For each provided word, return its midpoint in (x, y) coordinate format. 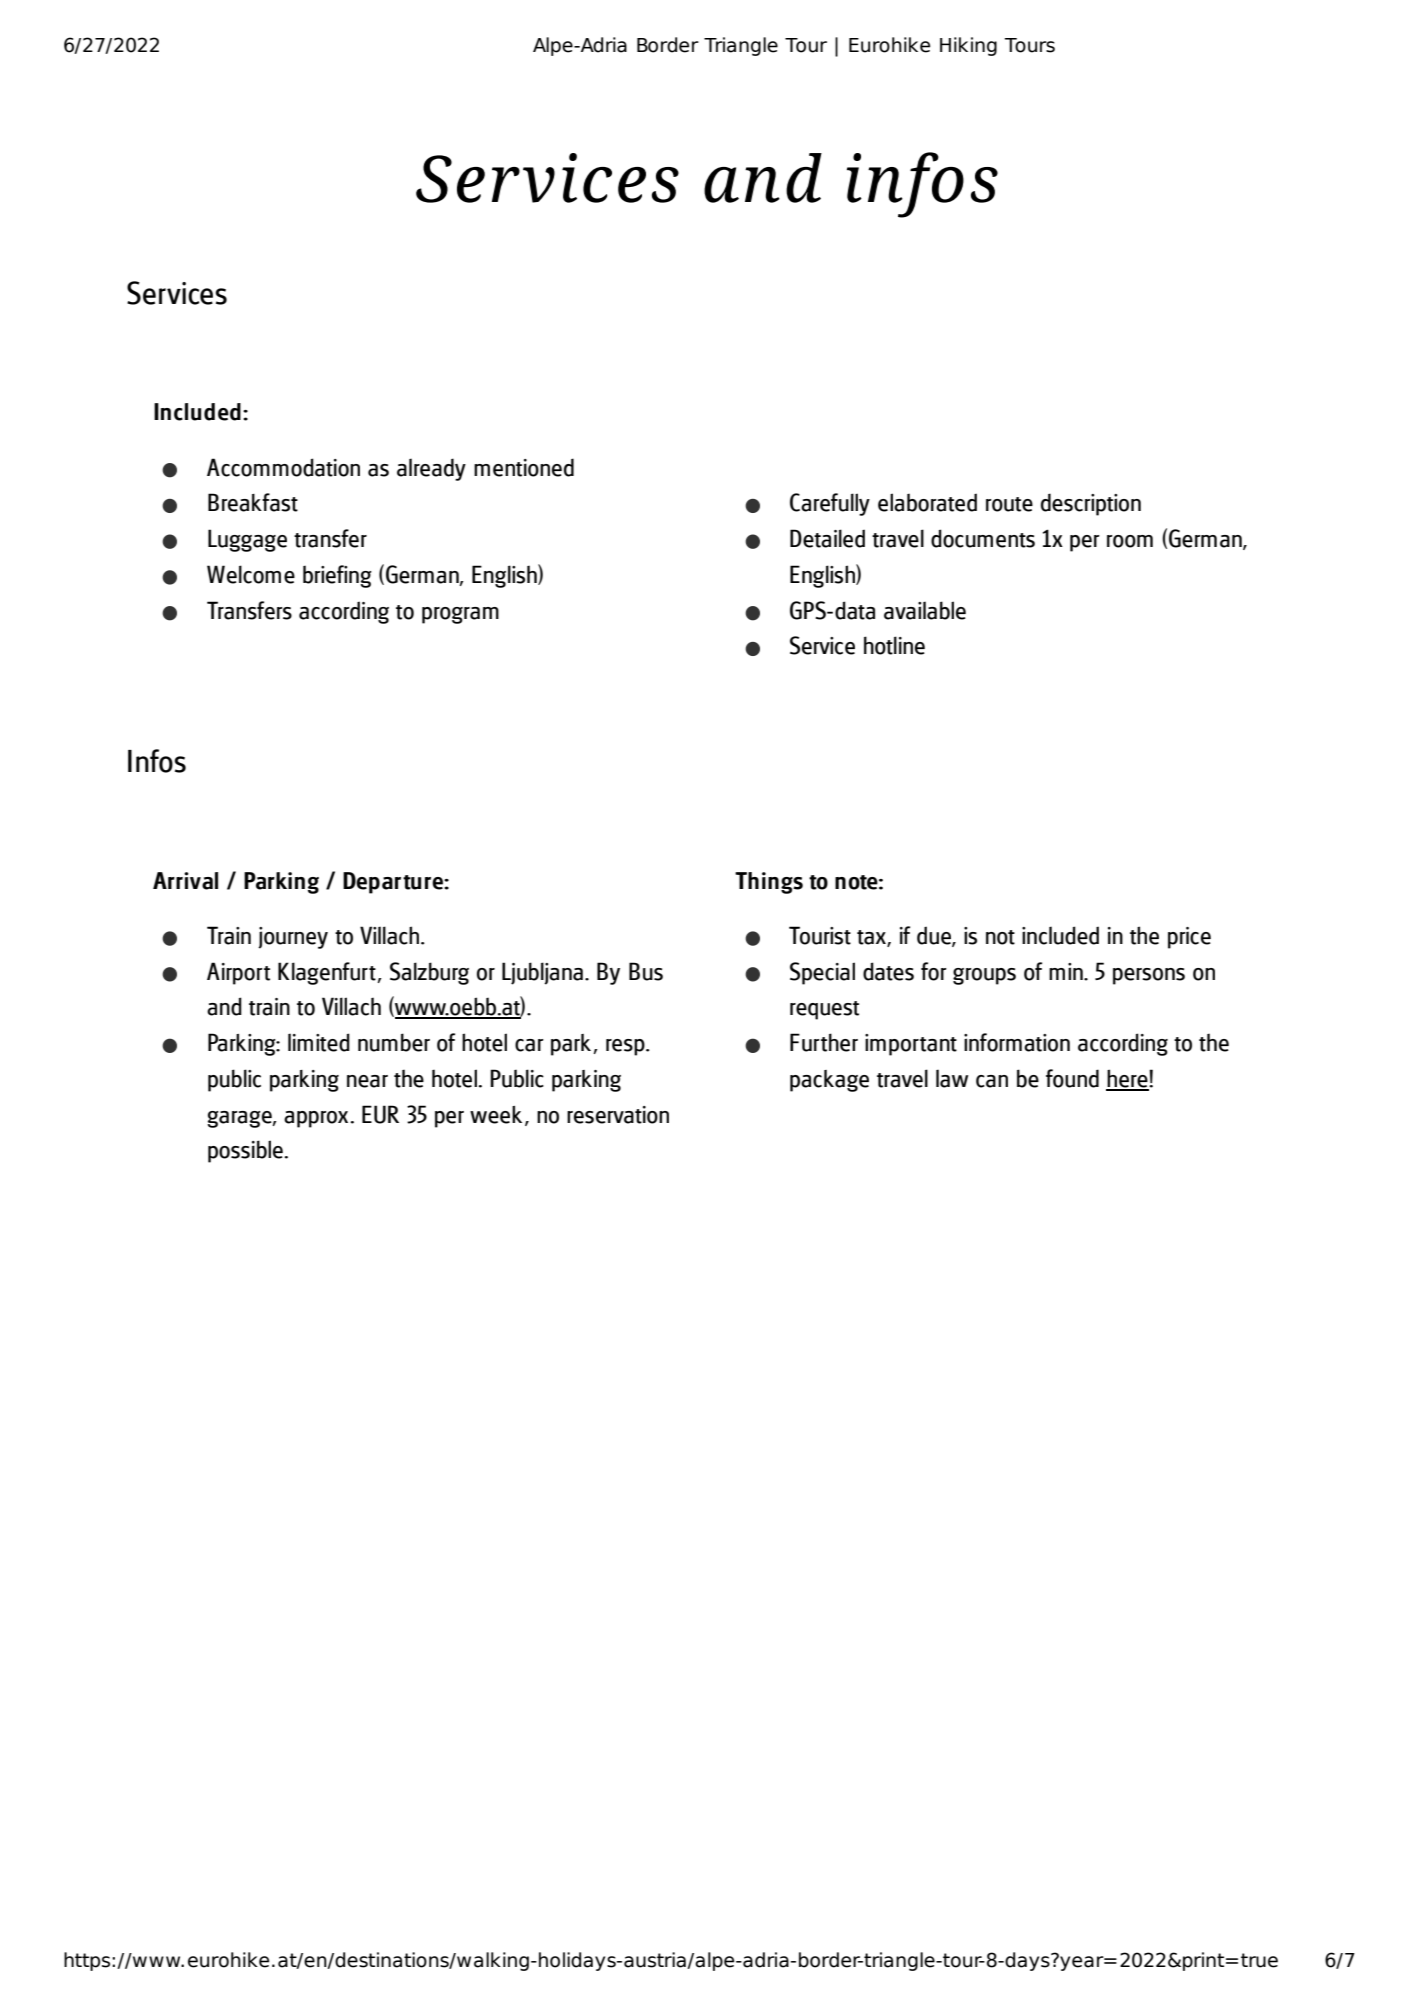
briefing (337, 576)
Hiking (968, 46)
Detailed (827, 538)
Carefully (830, 504)
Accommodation (283, 467)
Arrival (185, 881)
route (1009, 504)
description (1091, 504)
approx (317, 1119)
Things (769, 883)
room (1130, 541)
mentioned (524, 467)
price (1189, 938)
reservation (618, 1115)
